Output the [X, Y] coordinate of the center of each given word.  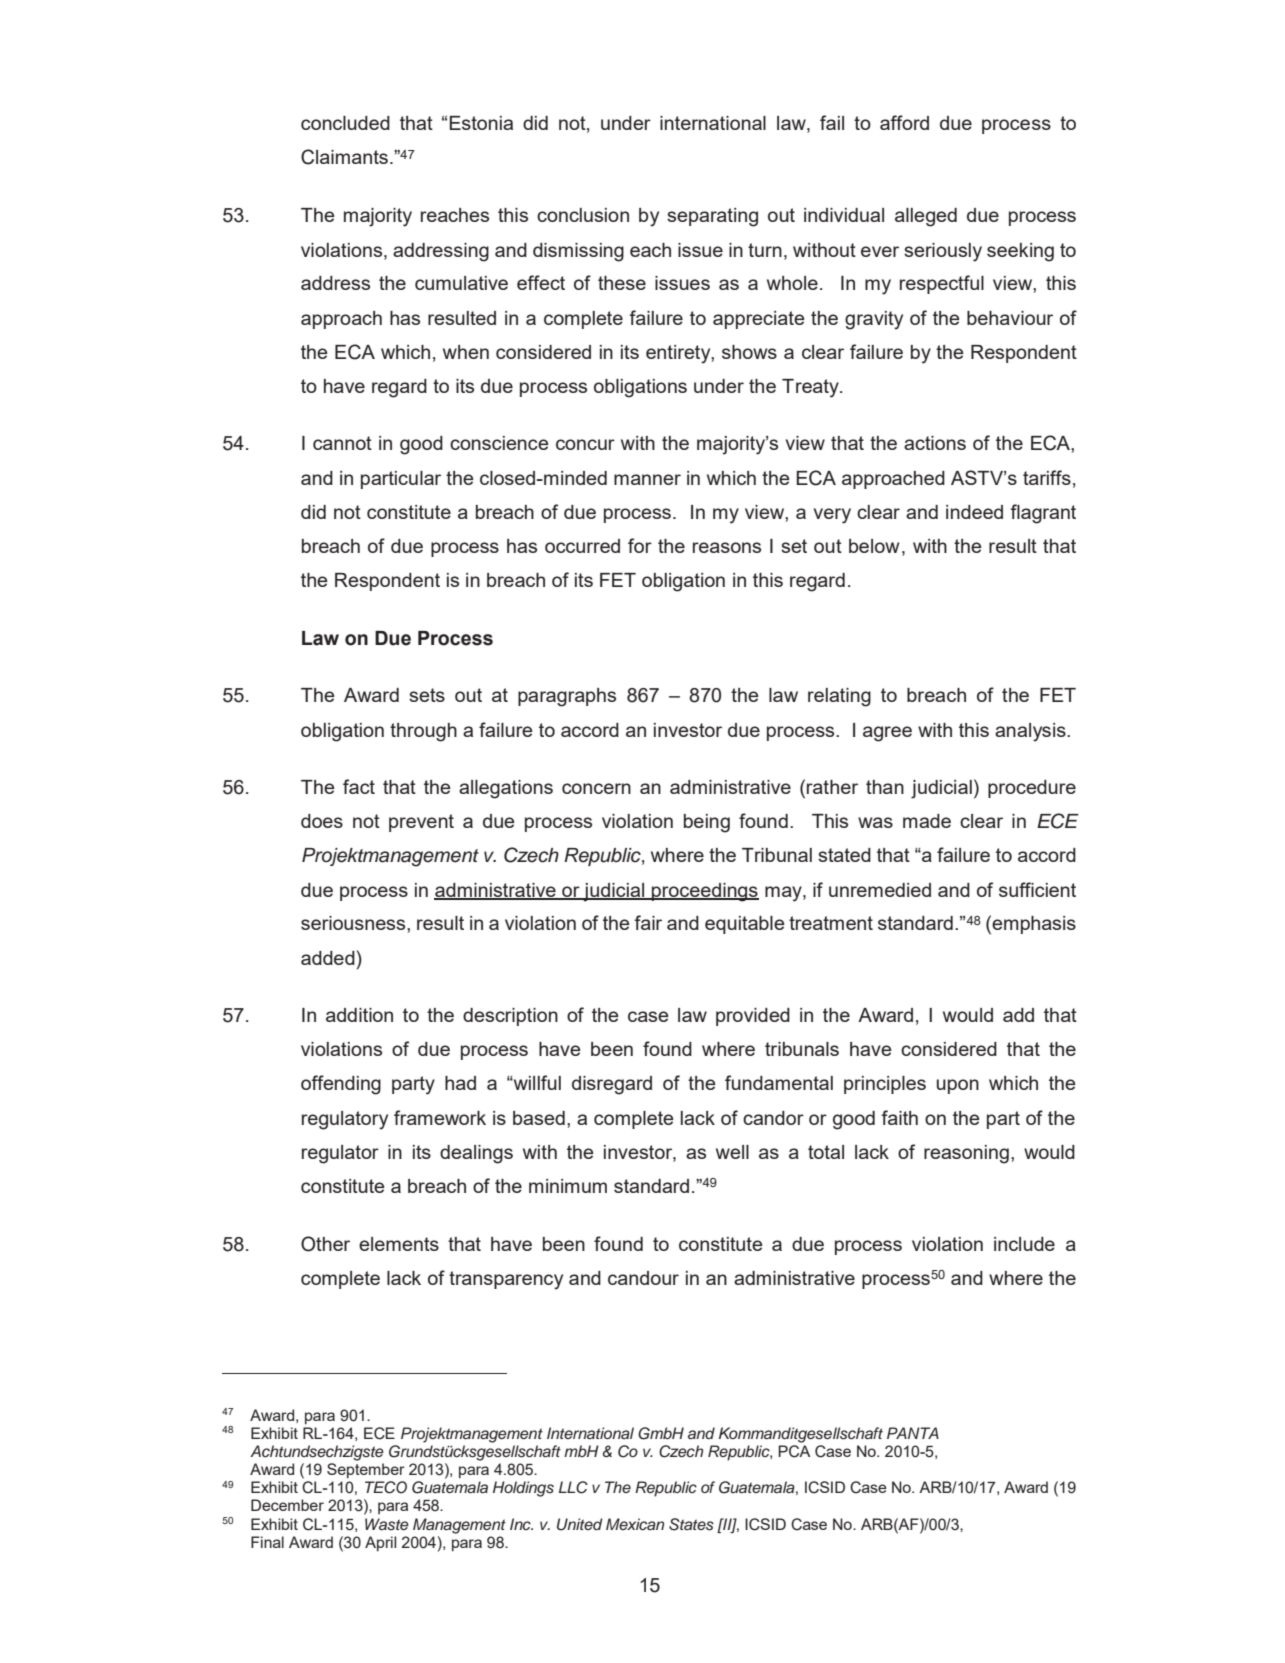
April [380, 1543]
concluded [345, 123]
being [707, 823]
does [322, 821]
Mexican [635, 1524]
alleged [926, 217]
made [927, 821]
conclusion [583, 215]
